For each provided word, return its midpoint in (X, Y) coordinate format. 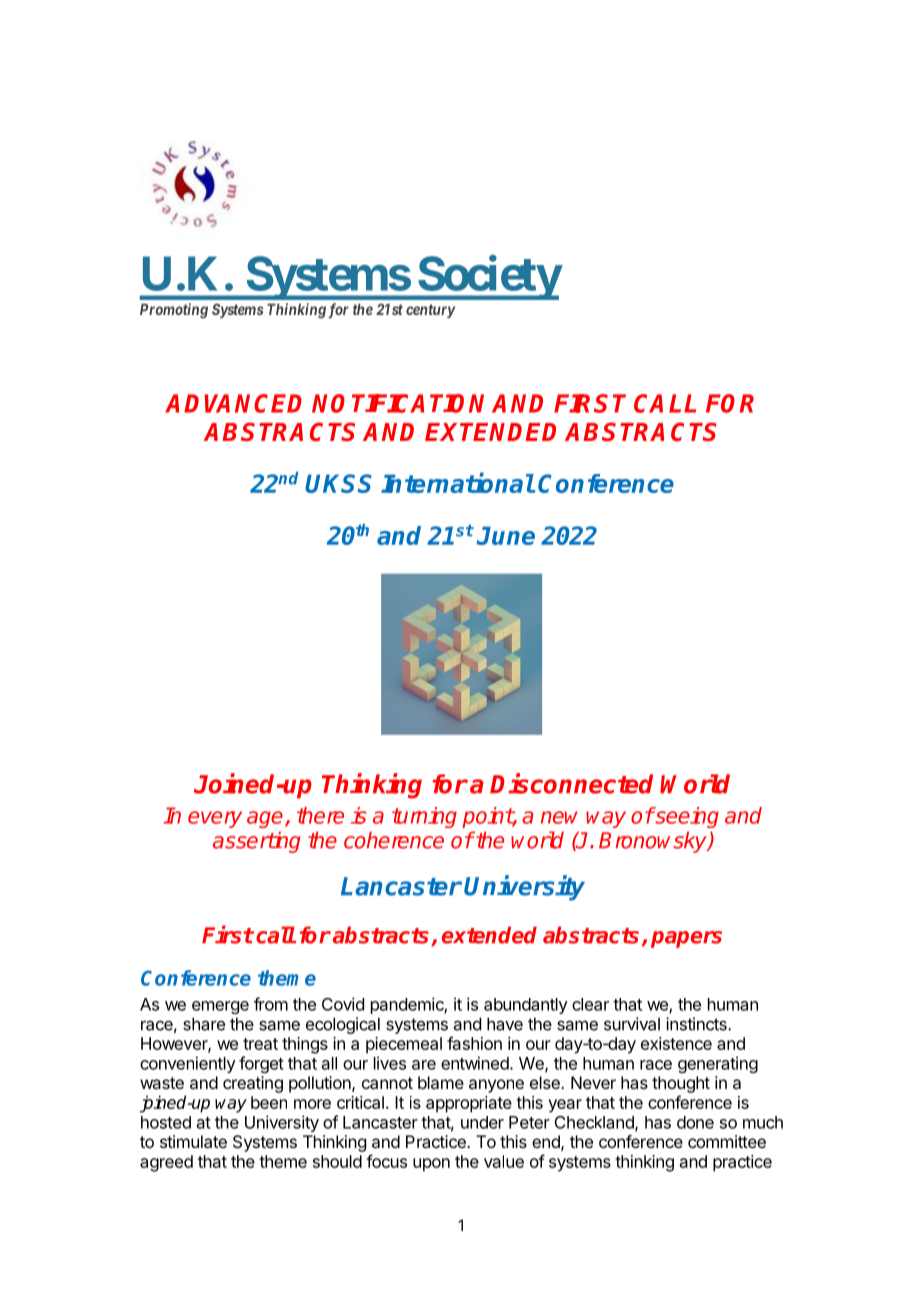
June (505, 535)
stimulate (193, 1141)
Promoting (174, 311)
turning (424, 817)
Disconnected (571, 783)
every (215, 819)
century (430, 311)
